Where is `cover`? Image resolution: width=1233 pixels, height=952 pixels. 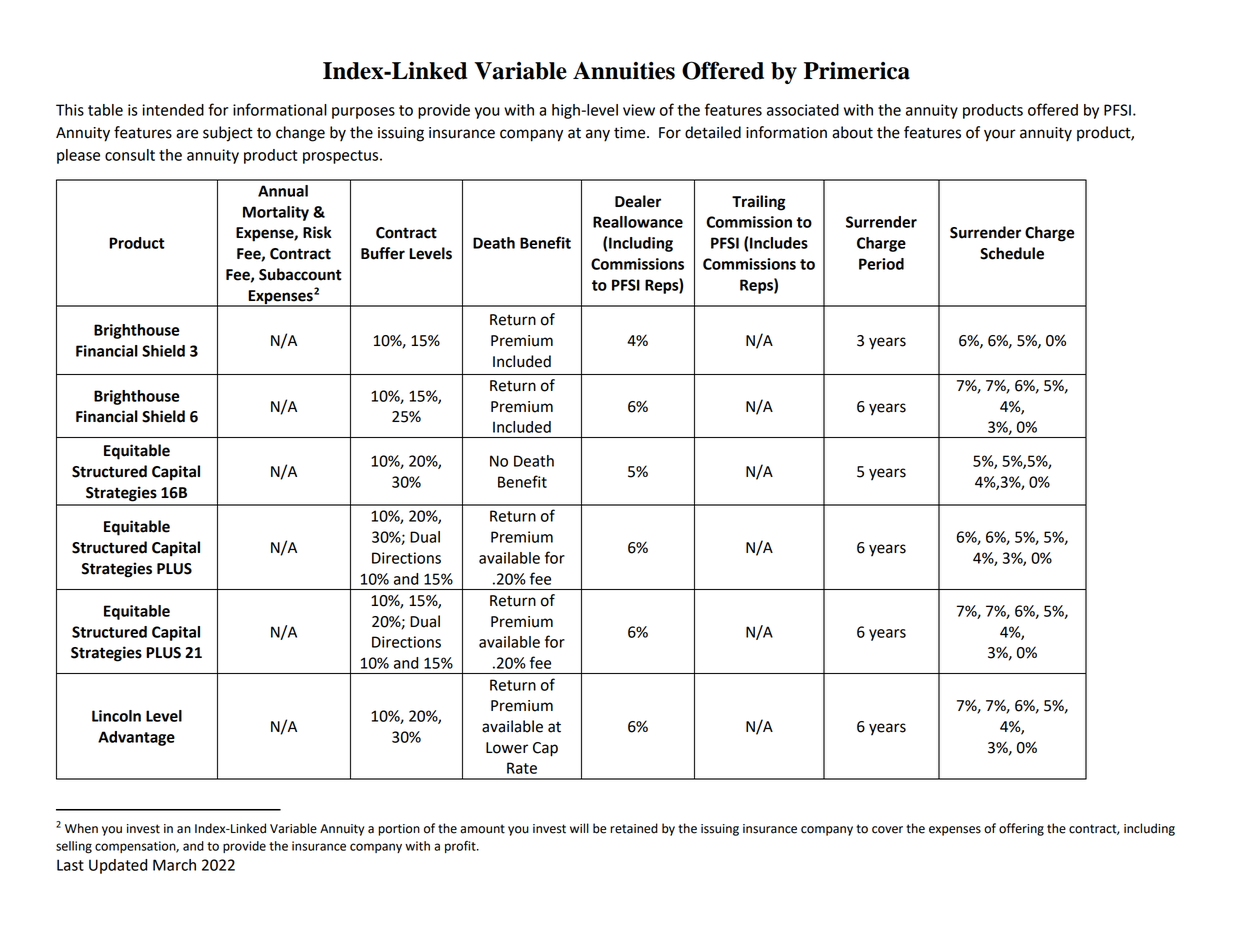 cover is located at coordinates (887, 830).
